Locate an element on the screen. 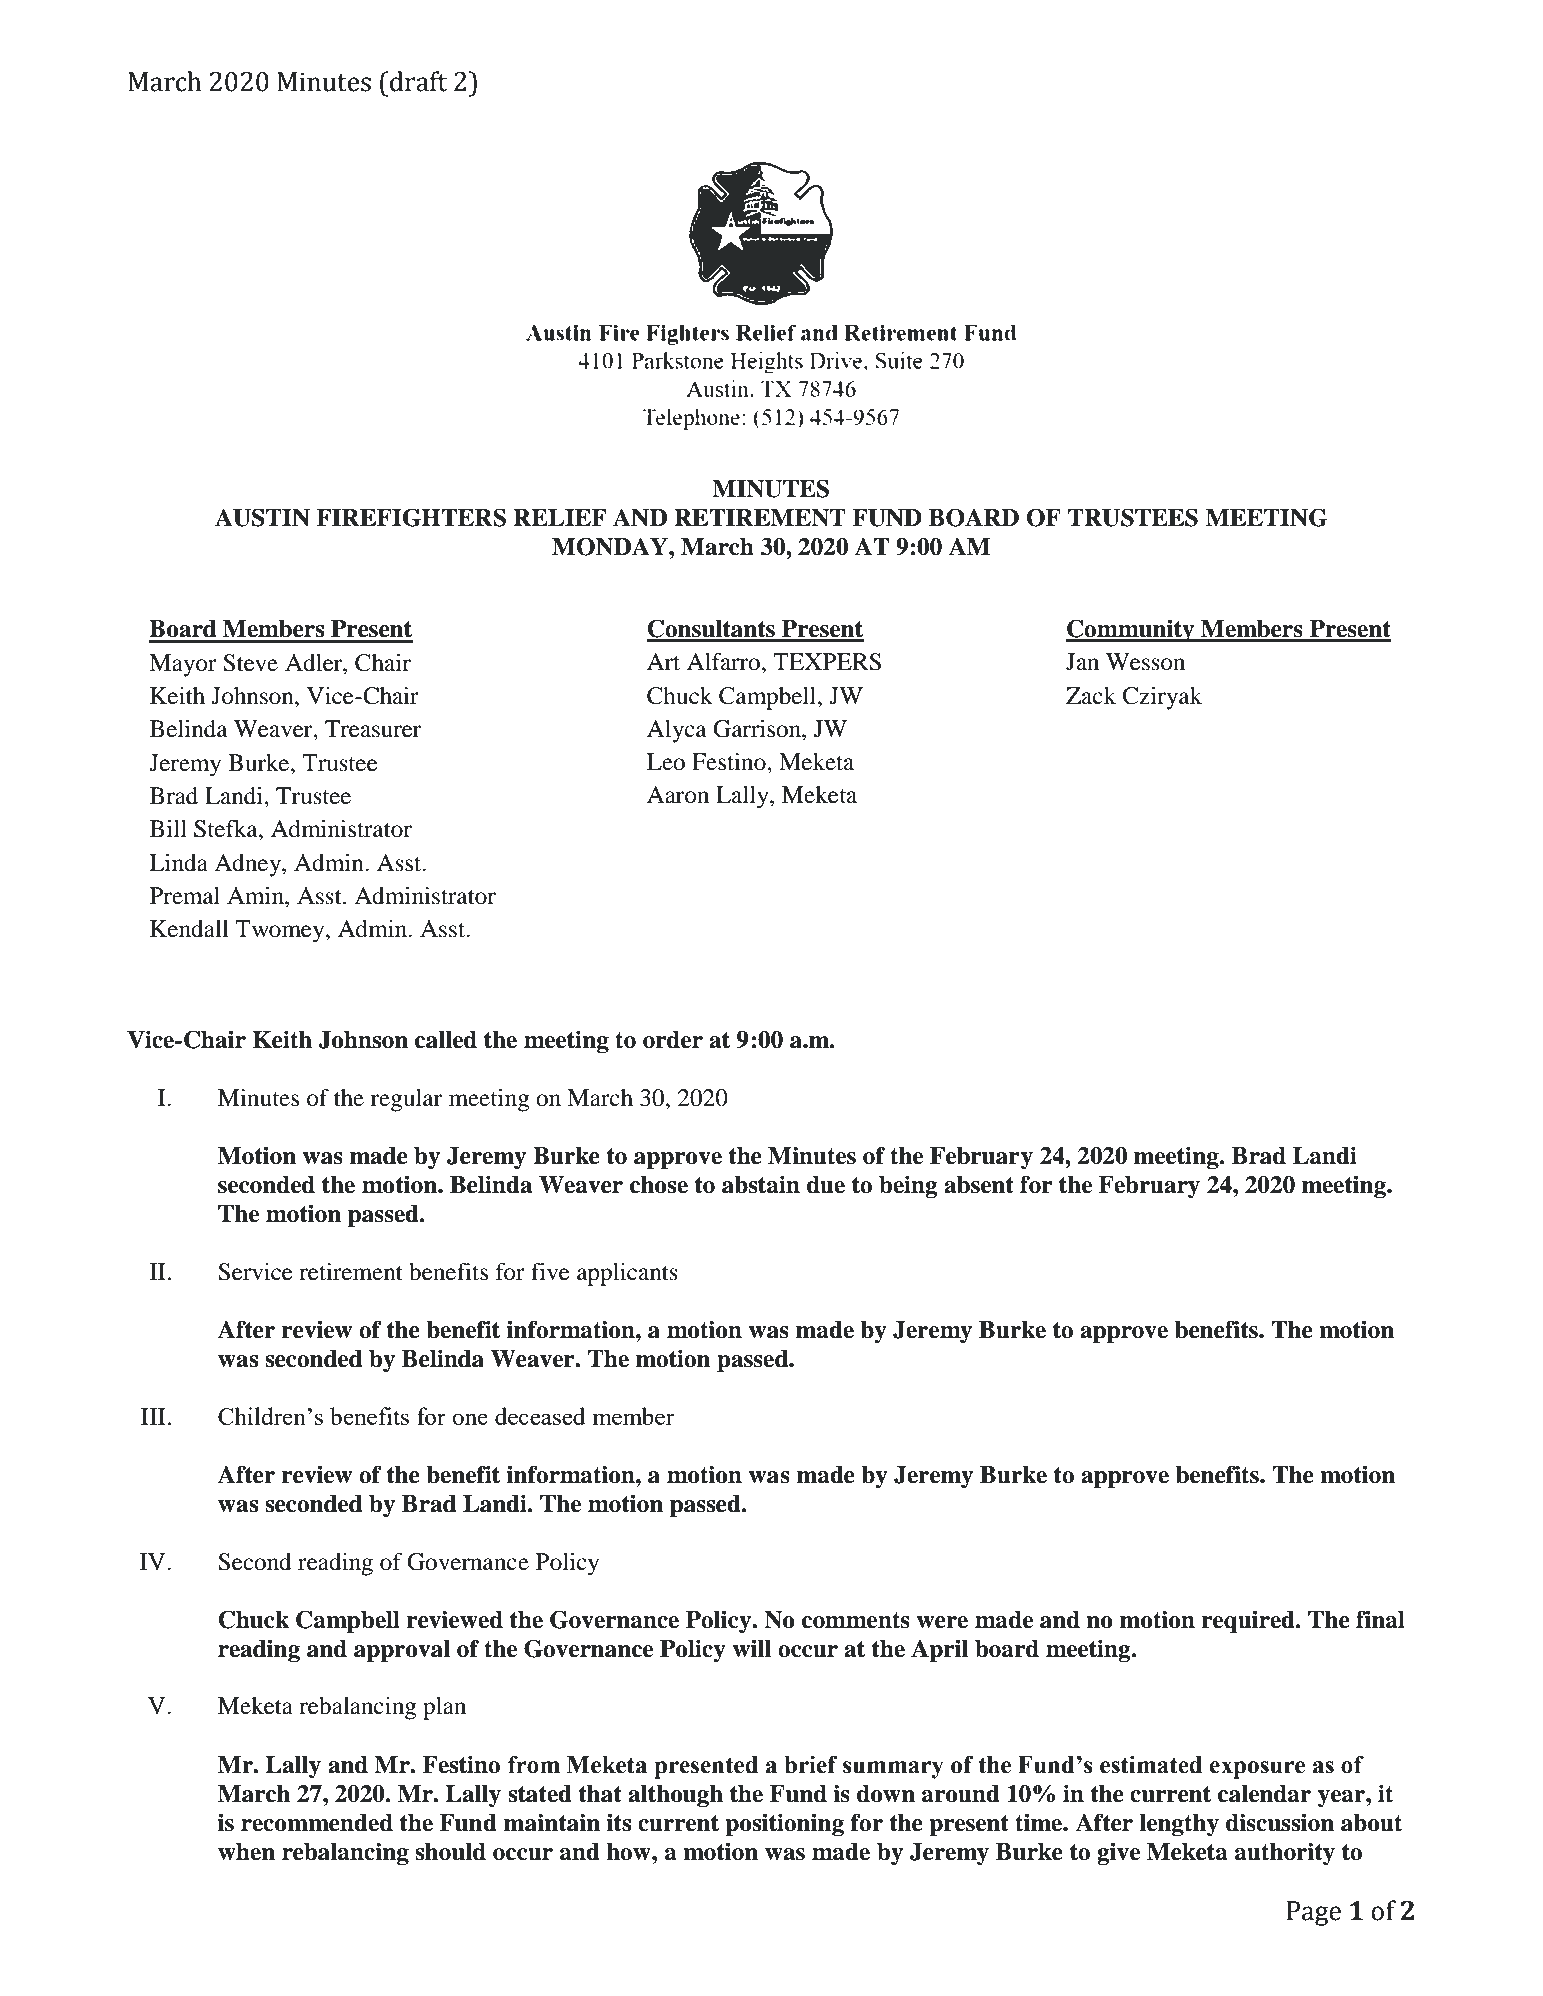  authority is located at coordinates (1285, 1853).
